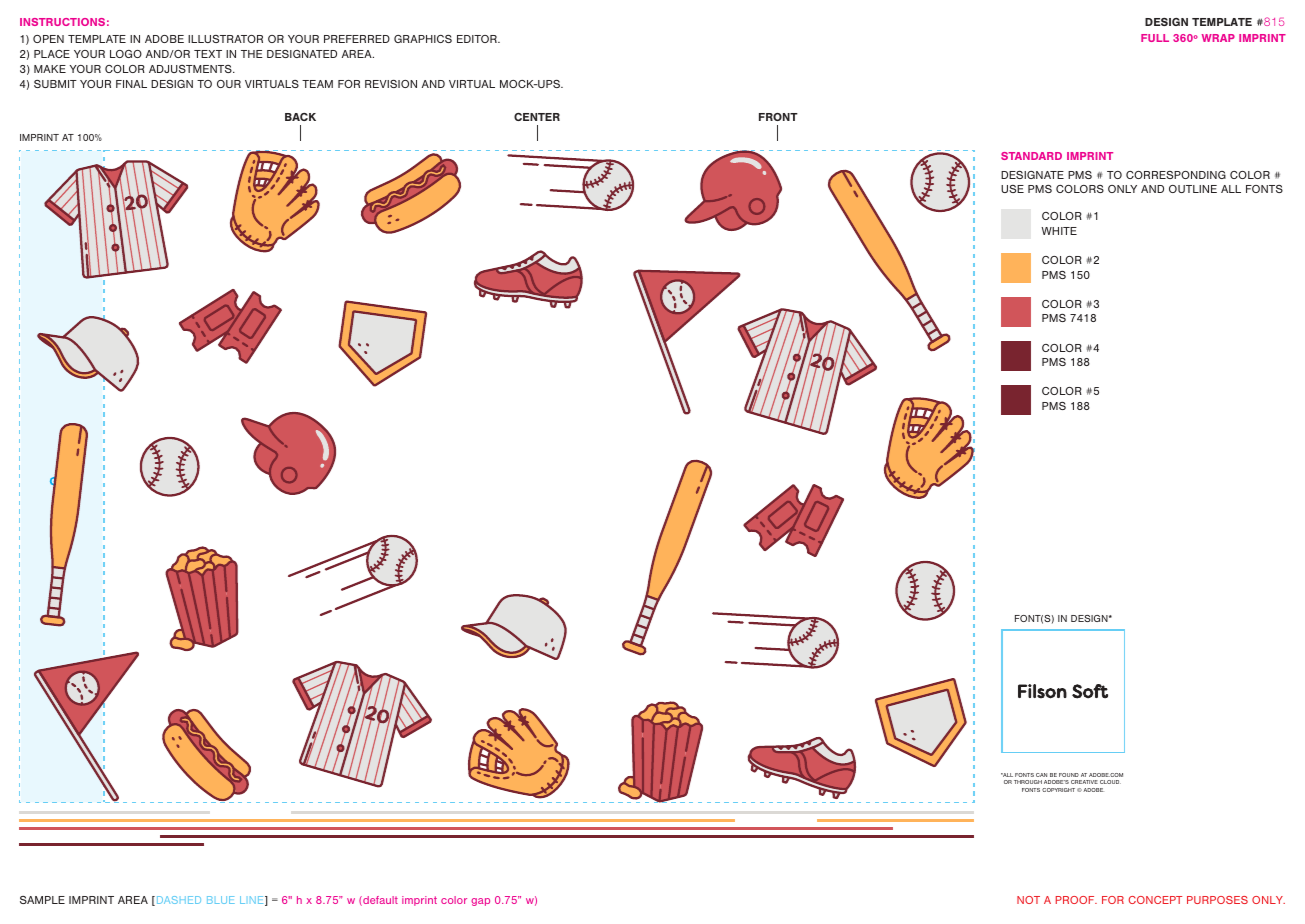 This image has width=1305, height=924. What do you see at coordinates (1076, 900) in the image?
I see `PROOF` at bounding box center [1076, 900].
